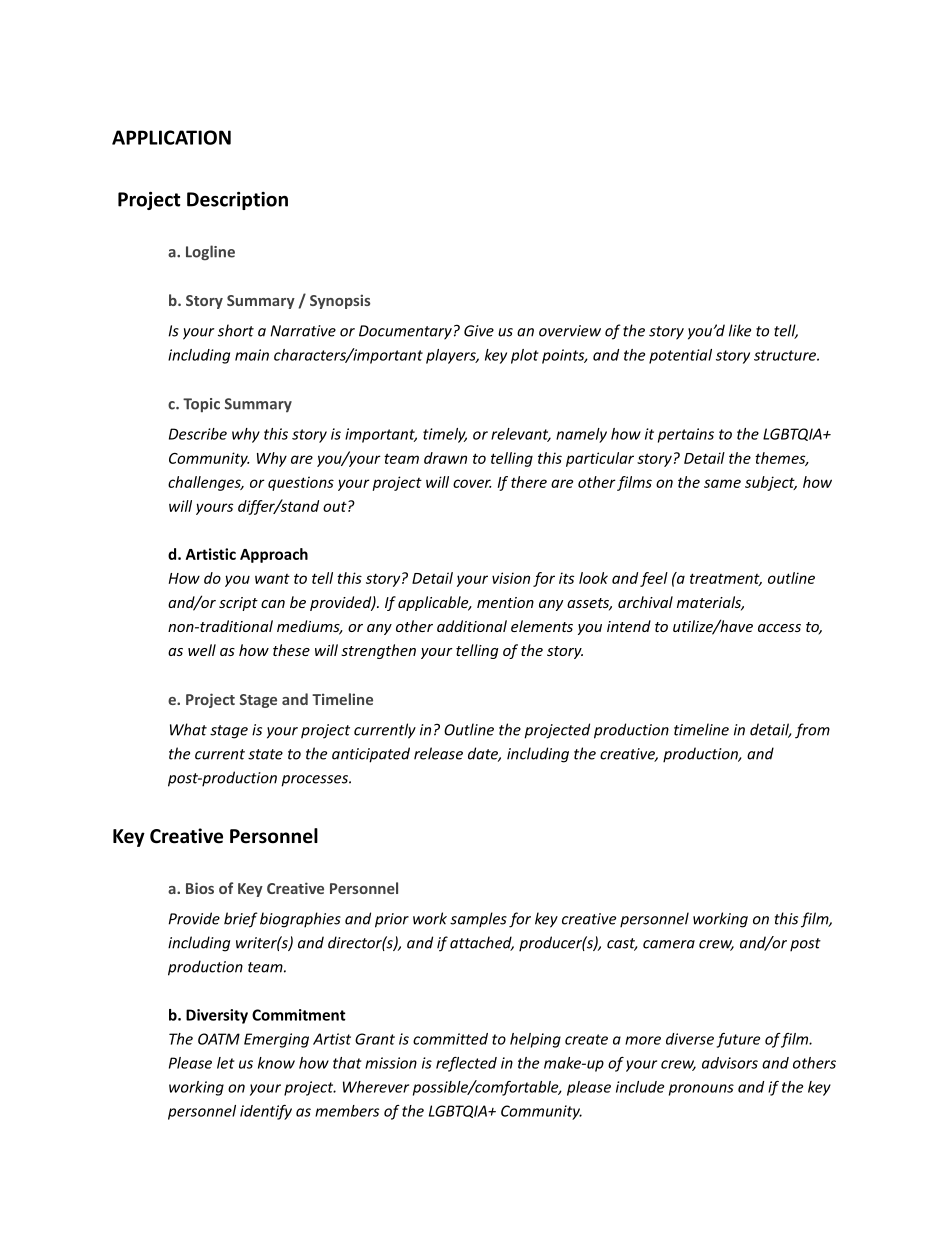 The width and height of the screenshot is (952, 1233). I want to click on like, so click(740, 330).
